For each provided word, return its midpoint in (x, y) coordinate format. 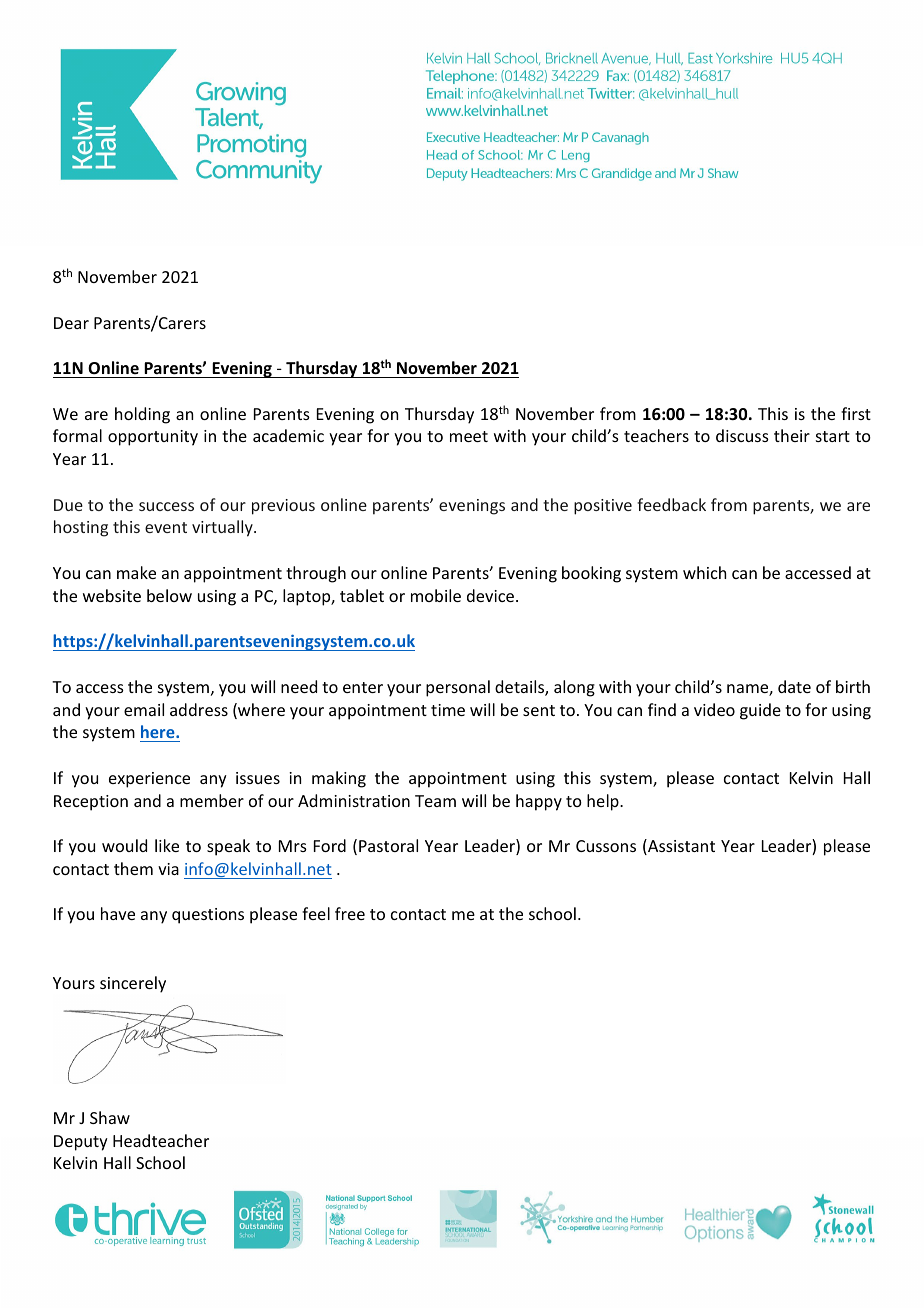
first (856, 413)
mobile (436, 595)
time (448, 710)
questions (208, 916)
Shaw (110, 1117)
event (166, 527)
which (704, 572)
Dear (71, 323)
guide (760, 711)
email (144, 709)
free (350, 913)
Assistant (680, 847)
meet (469, 436)
